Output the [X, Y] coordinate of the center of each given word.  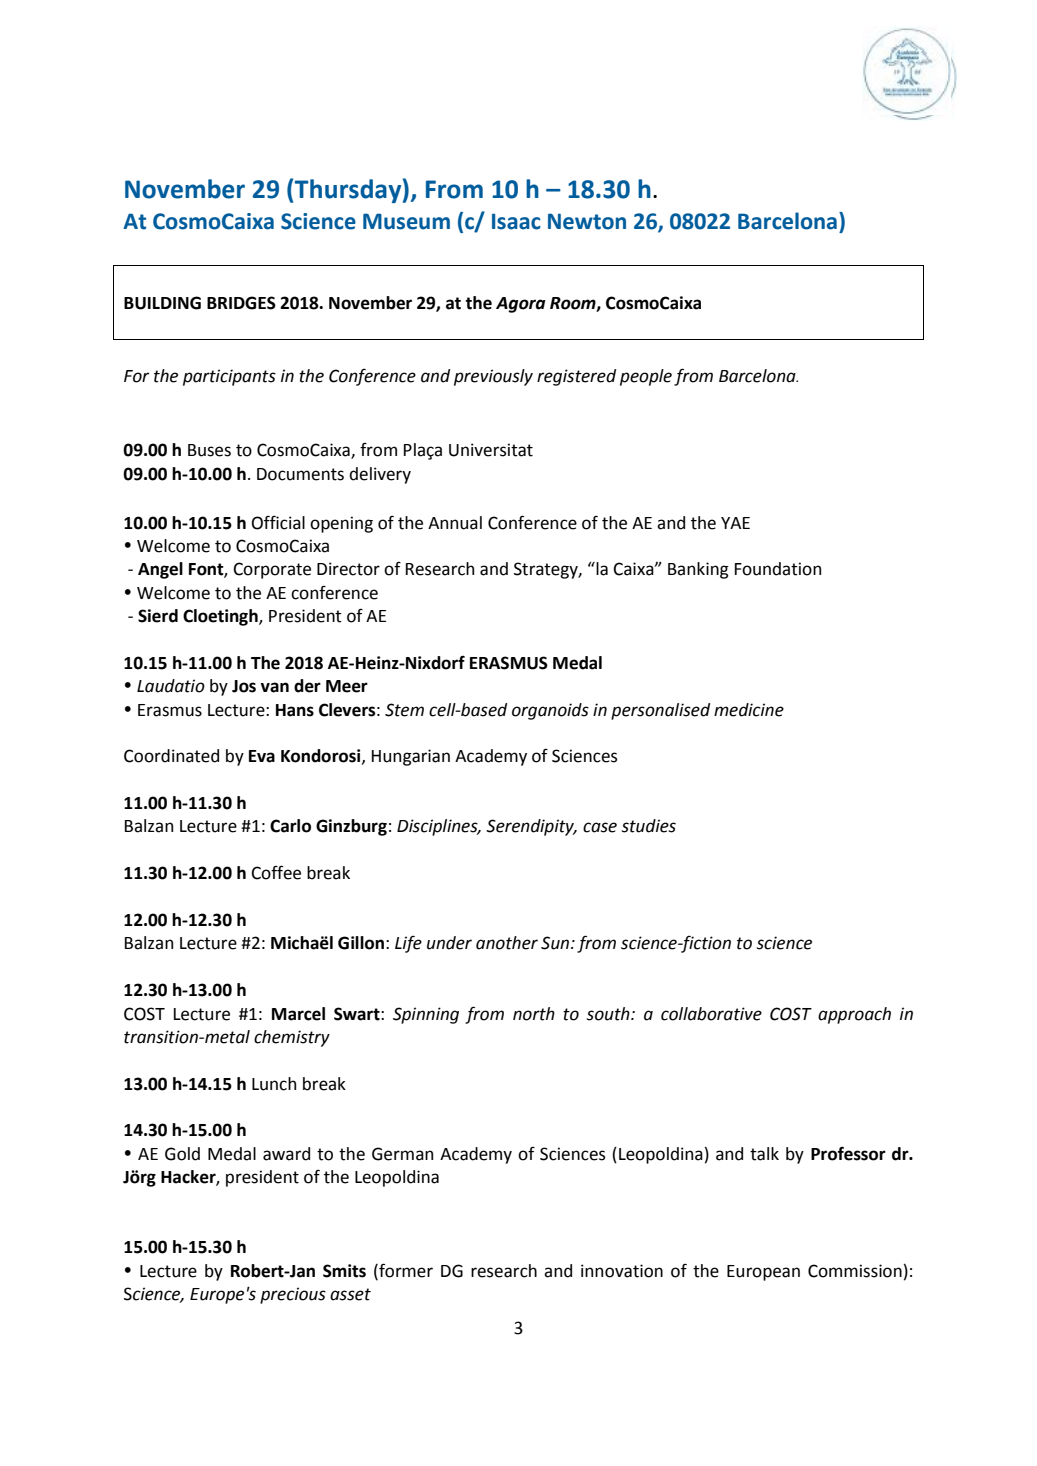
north [534, 1014]
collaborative [711, 1014]
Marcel [298, 1014]
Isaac [516, 221]
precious [293, 1295]
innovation [622, 1271]
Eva [262, 756]
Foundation [778, 569]
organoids [550, 711]
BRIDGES [241, 303]
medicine [749, 710]
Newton [587, 221]
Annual [455, 523]
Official [278, 522]
